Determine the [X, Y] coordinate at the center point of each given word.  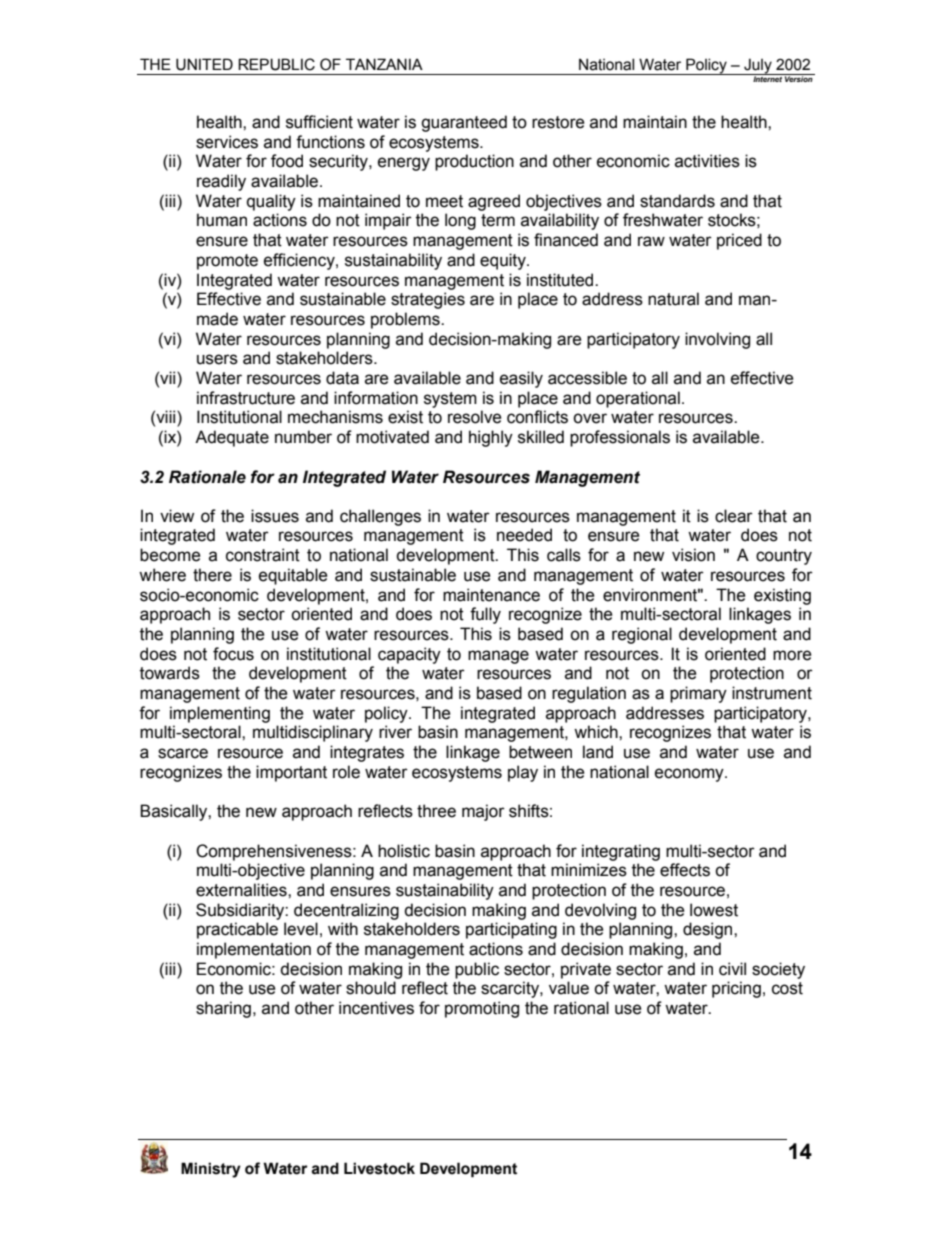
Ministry [211, 1170]
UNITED [204, 64]
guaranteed [464, 123]
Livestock [379, 1168]
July [758, 66]
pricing [736, 989]
